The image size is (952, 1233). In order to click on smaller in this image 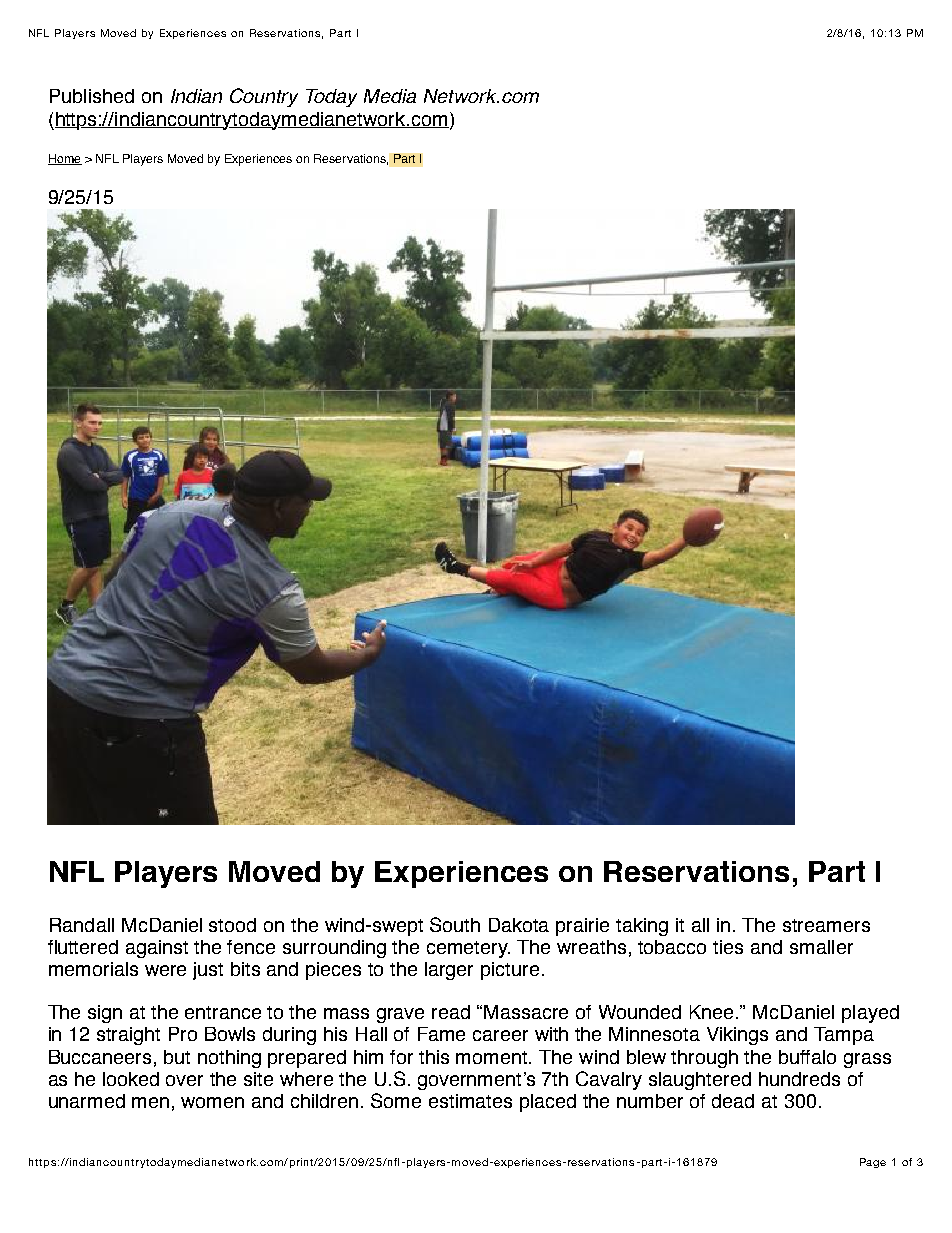, I will do `click(821, 947)`.
